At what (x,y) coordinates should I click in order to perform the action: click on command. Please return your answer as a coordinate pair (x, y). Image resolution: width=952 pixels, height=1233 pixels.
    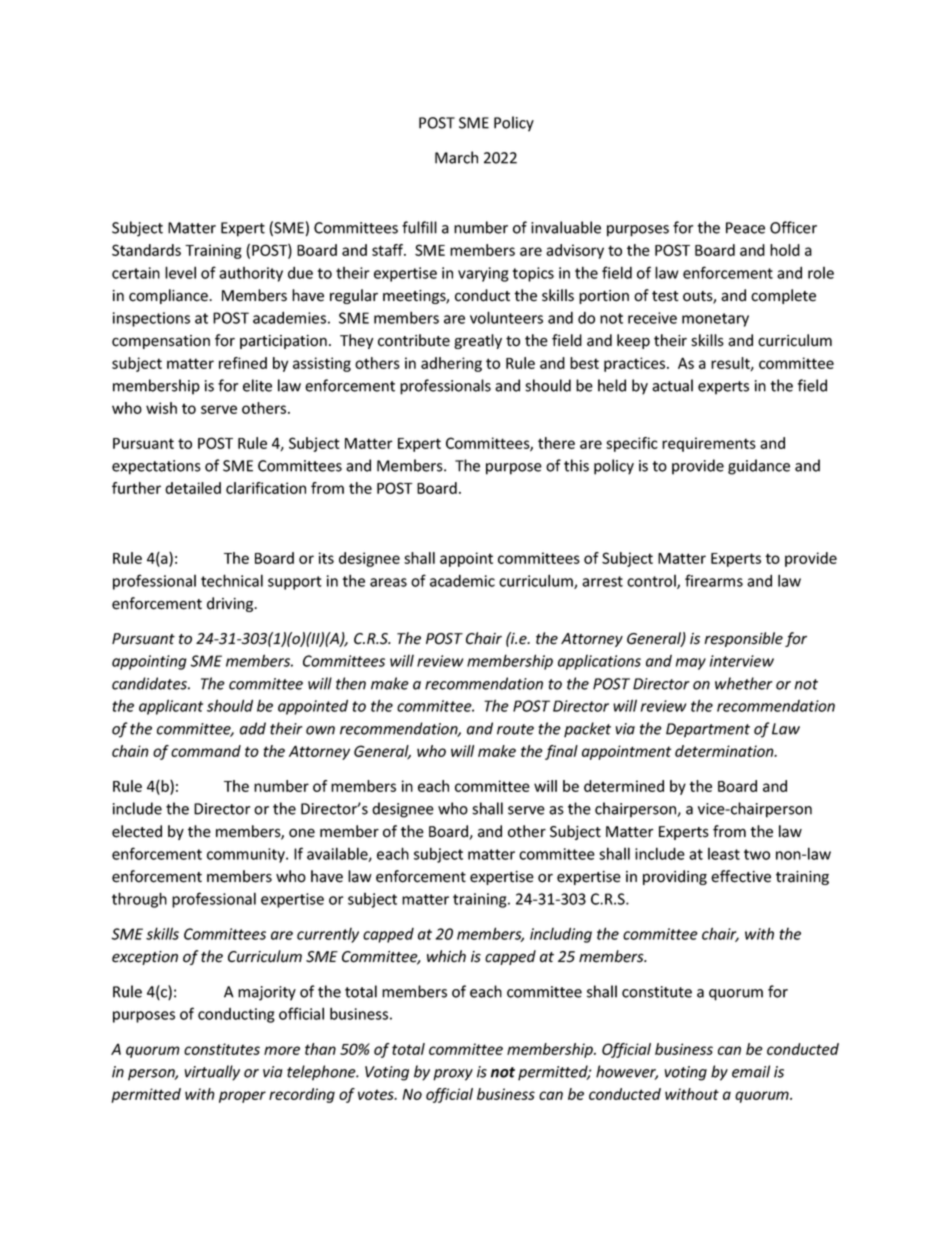
    Looking at the image, I should click on (206, 751).
